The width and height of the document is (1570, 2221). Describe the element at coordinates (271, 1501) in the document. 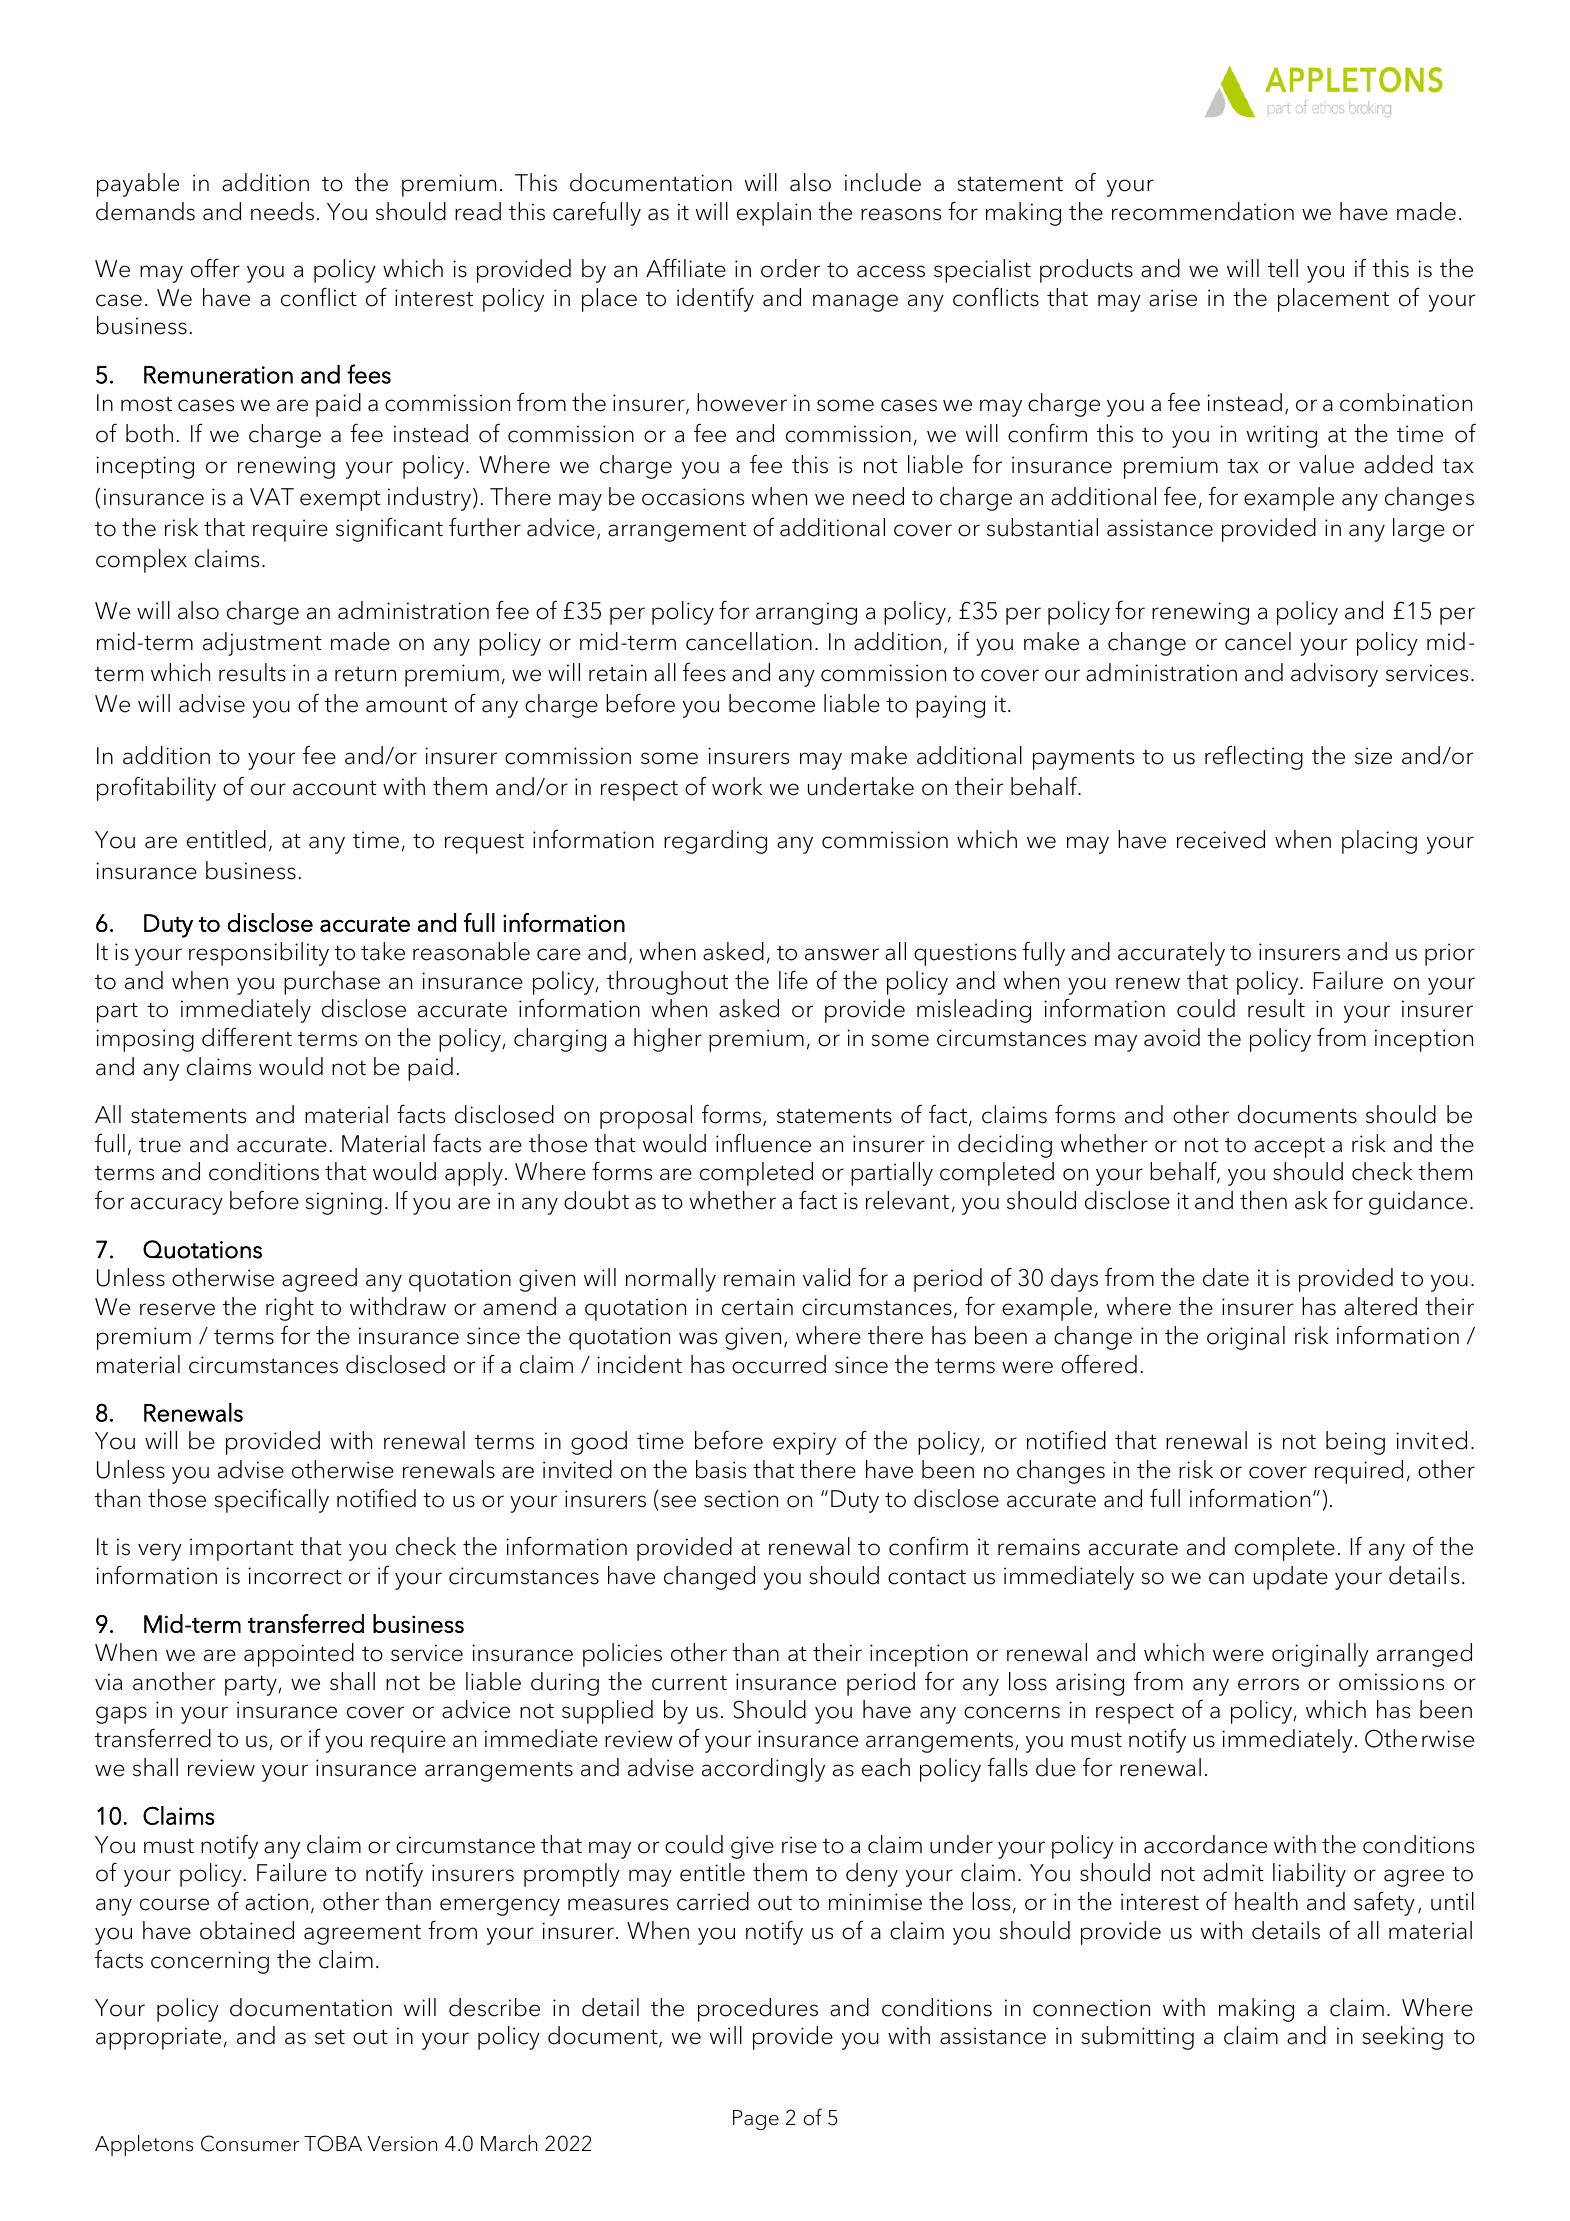

I see `specifically` at that location.
